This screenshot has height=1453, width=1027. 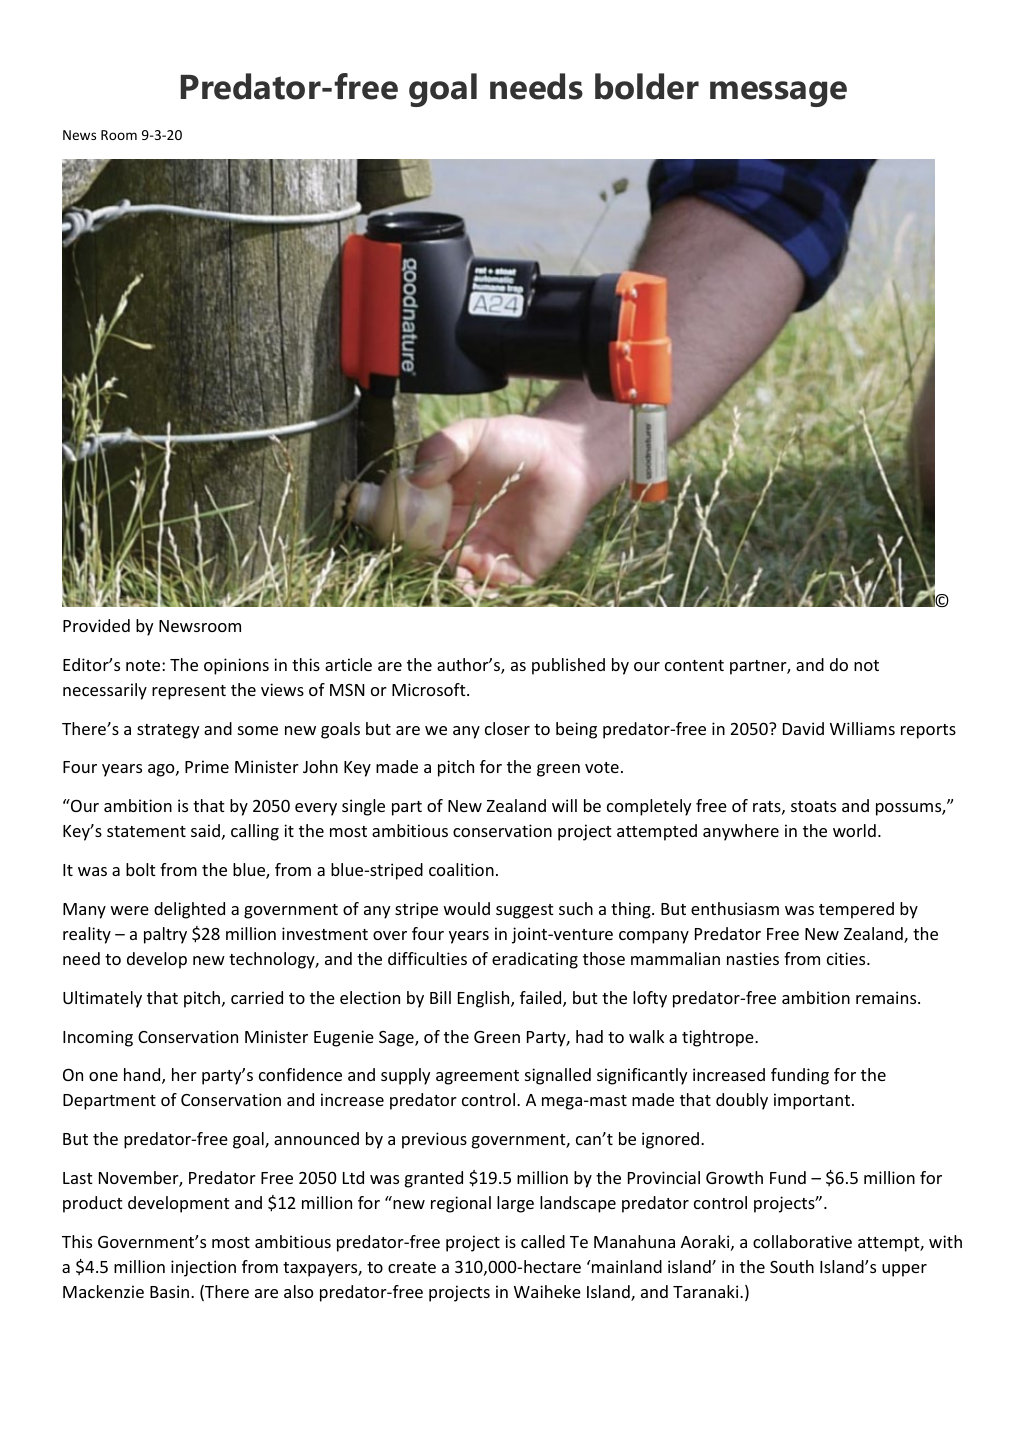 What do you see at coordinates (203, 1268) in the screenshot?
I see `injection` at bounding box center [203, 1268].
